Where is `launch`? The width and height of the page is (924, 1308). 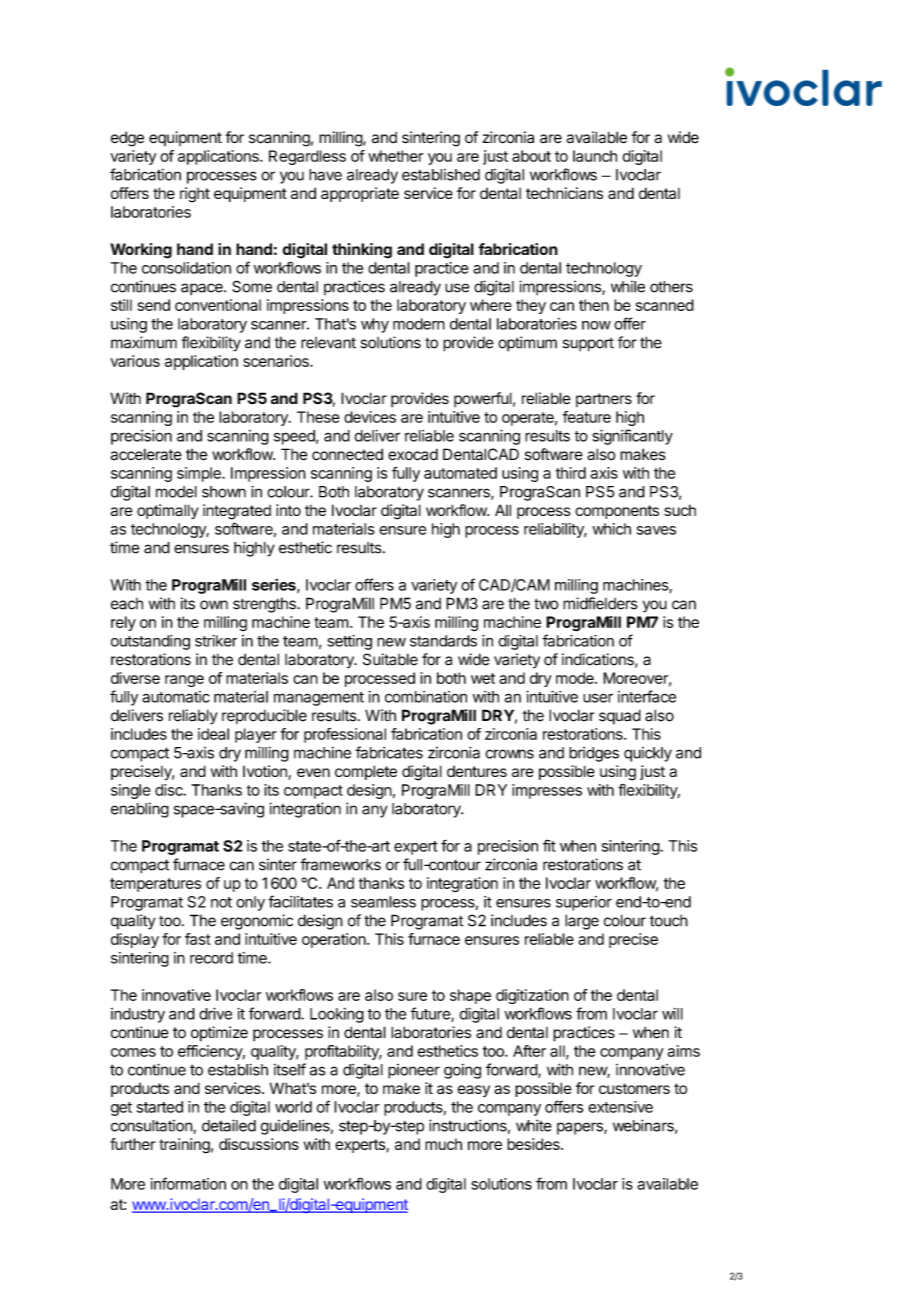 launch is located at coordinates (595, 156).
